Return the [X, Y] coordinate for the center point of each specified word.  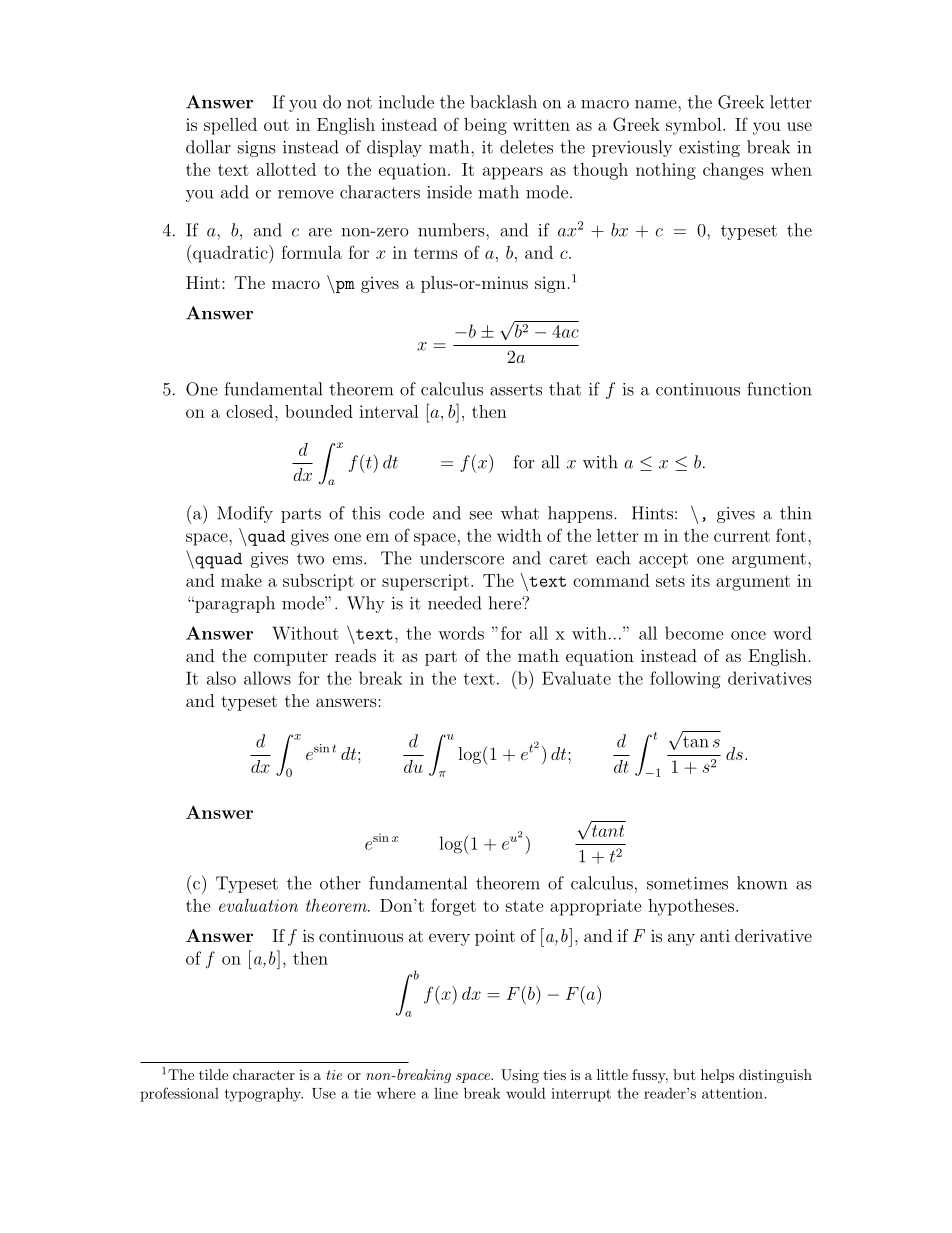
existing [709, 149]
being [485, 126]
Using [520, 1076]
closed [251, 411]
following [685, 680]
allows [267, 678]
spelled [230, 126]
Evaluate [576, 678]
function [779, 389]
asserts [516, 390]
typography [264, 1095]
